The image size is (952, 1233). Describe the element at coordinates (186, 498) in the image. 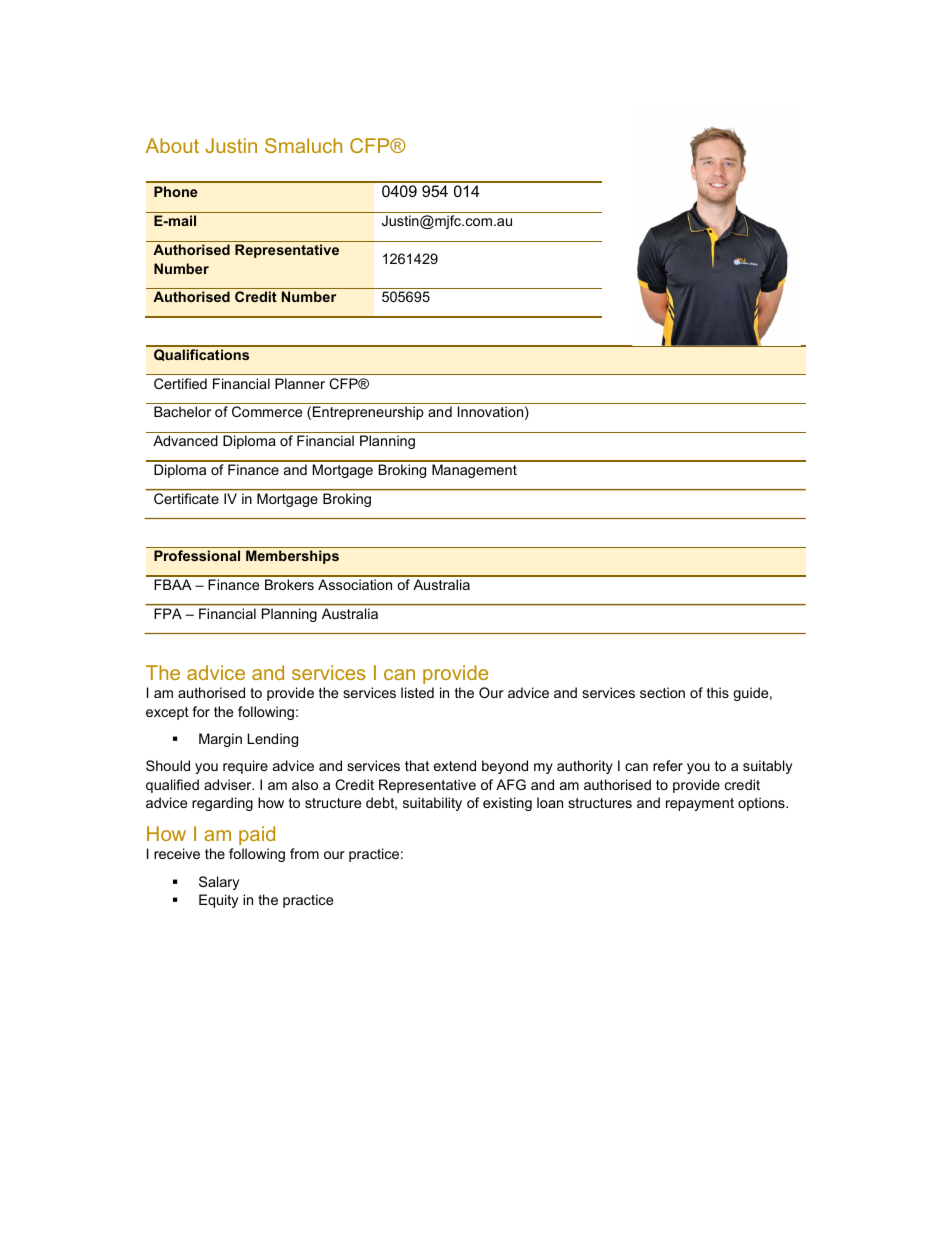

I see `Certificate` at that location.
